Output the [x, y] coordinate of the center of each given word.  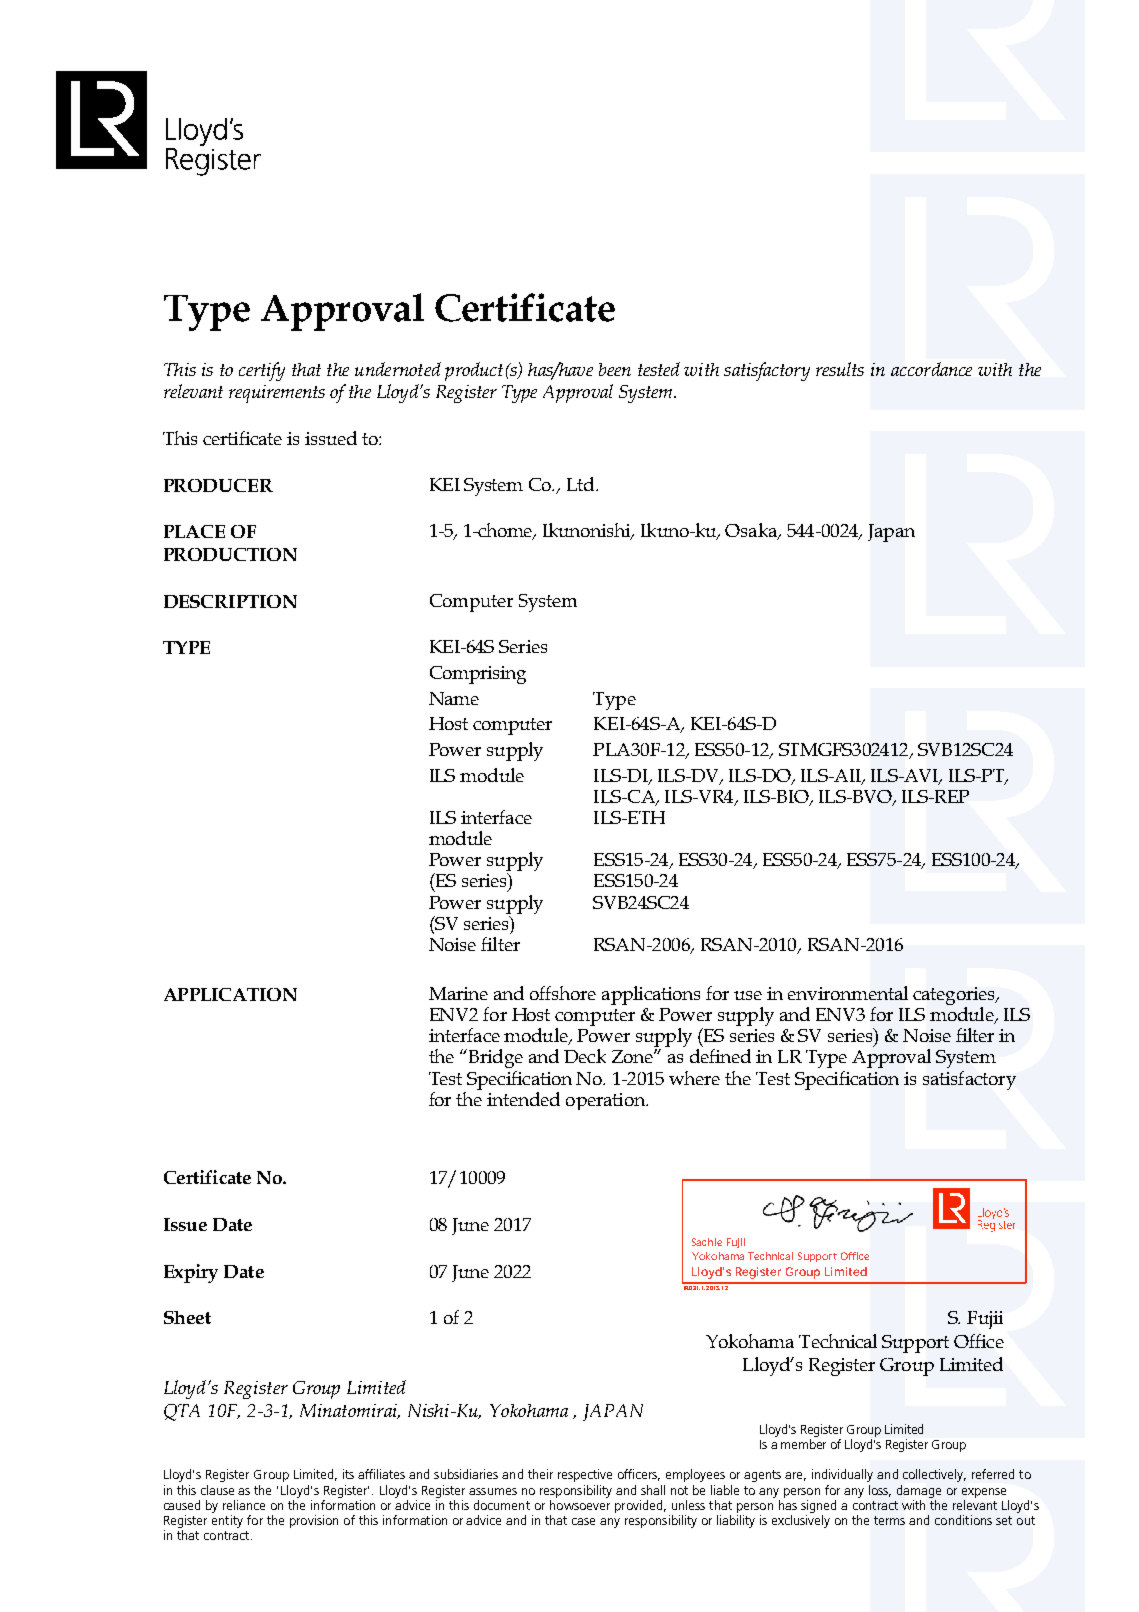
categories [955, 997]
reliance [244, 1505]
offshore [563, 993]
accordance [931, 369]
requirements [277, 394]
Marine [458, 993]
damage [919, 1491]
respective [585, 1475]
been [615, 369]
